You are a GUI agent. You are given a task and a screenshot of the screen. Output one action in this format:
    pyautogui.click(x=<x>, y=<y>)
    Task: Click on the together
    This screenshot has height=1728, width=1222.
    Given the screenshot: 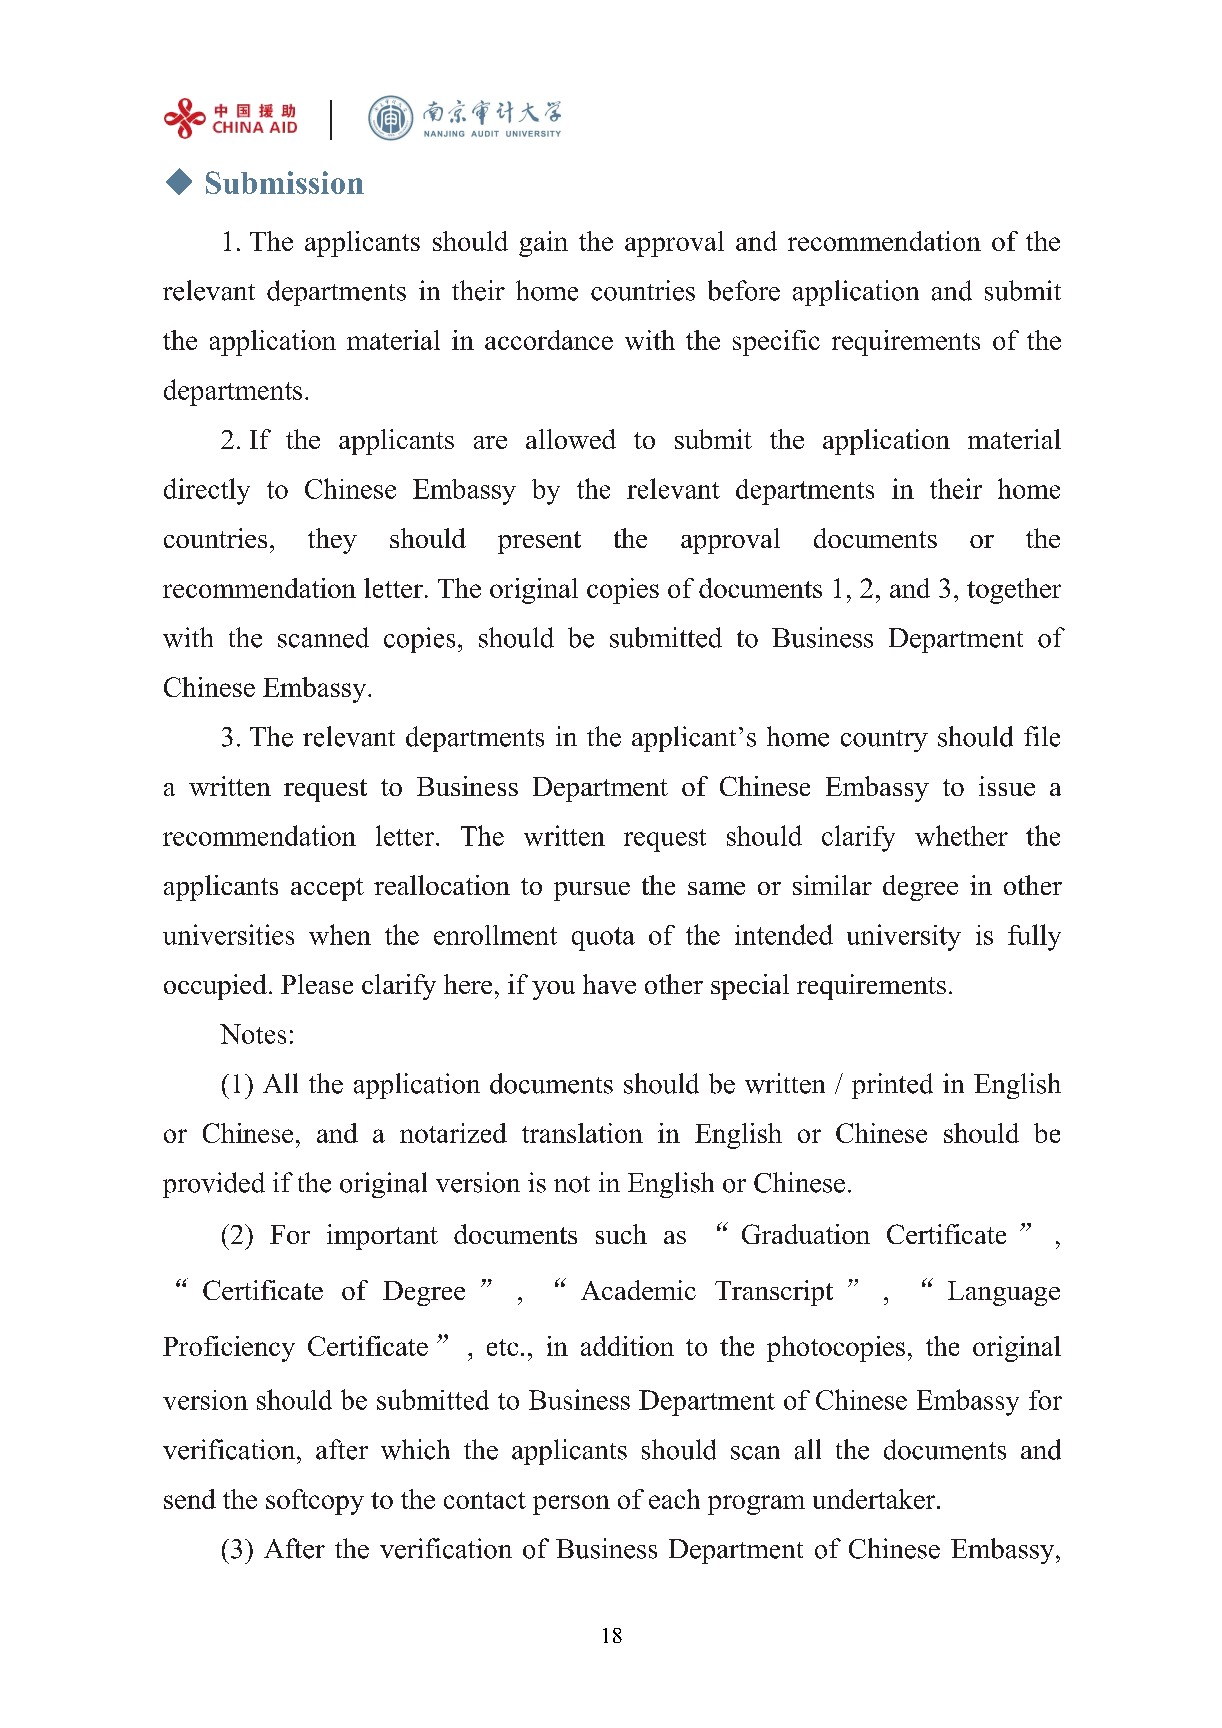 What is the action you would take?
    pyautogui.click(x=1014, y=591)
